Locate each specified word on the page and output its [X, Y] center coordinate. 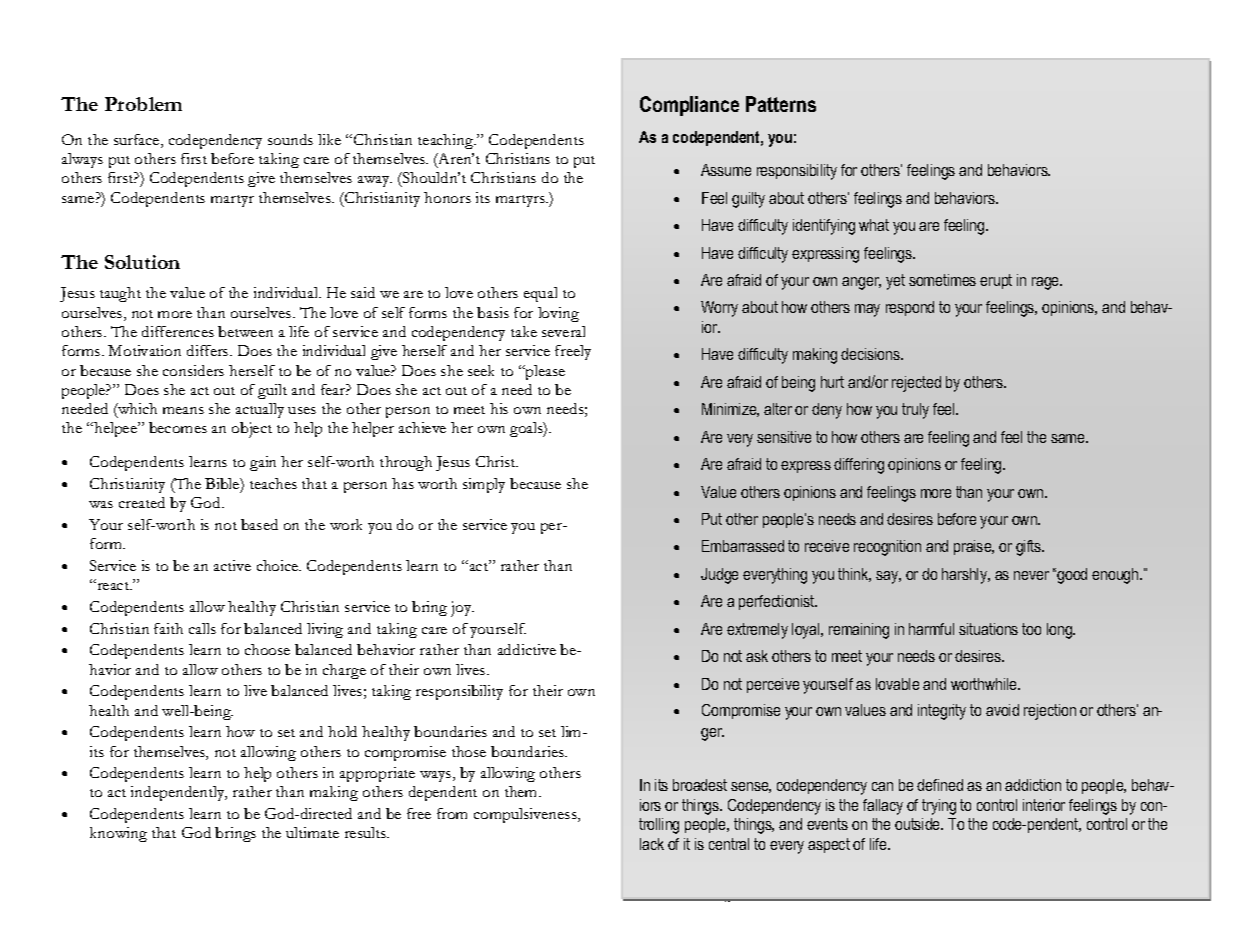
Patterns [781, 104]
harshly [966, 576]
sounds [290, 139]
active [232, 565]
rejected [916, 384]
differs [209, 350]
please [544, 372]
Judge [719, 576]
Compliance [689, 106]
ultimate [312, 832]
